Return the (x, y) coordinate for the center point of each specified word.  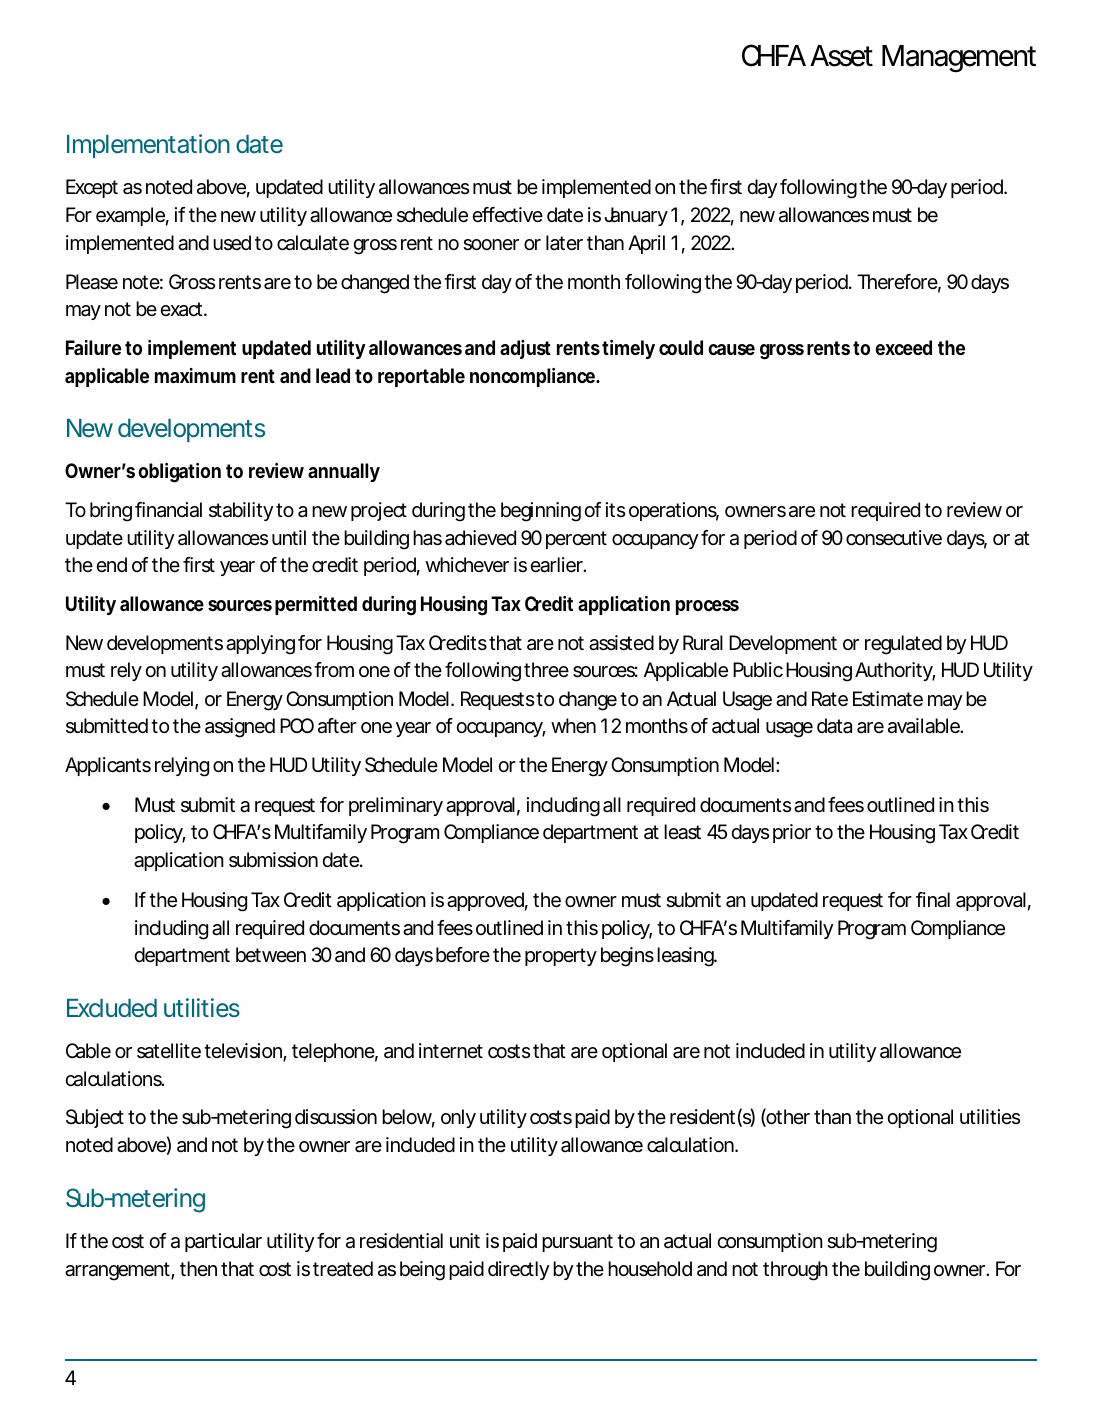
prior (792, 833)
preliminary (396, 806)
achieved (480, 538)
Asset (841, 56)
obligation (179, 473)
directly (519, 1270)
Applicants (108, 766)
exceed (903, 347)
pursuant (577, 1243)
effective (507, 214)
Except (92, 188)
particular (223, 1242)
